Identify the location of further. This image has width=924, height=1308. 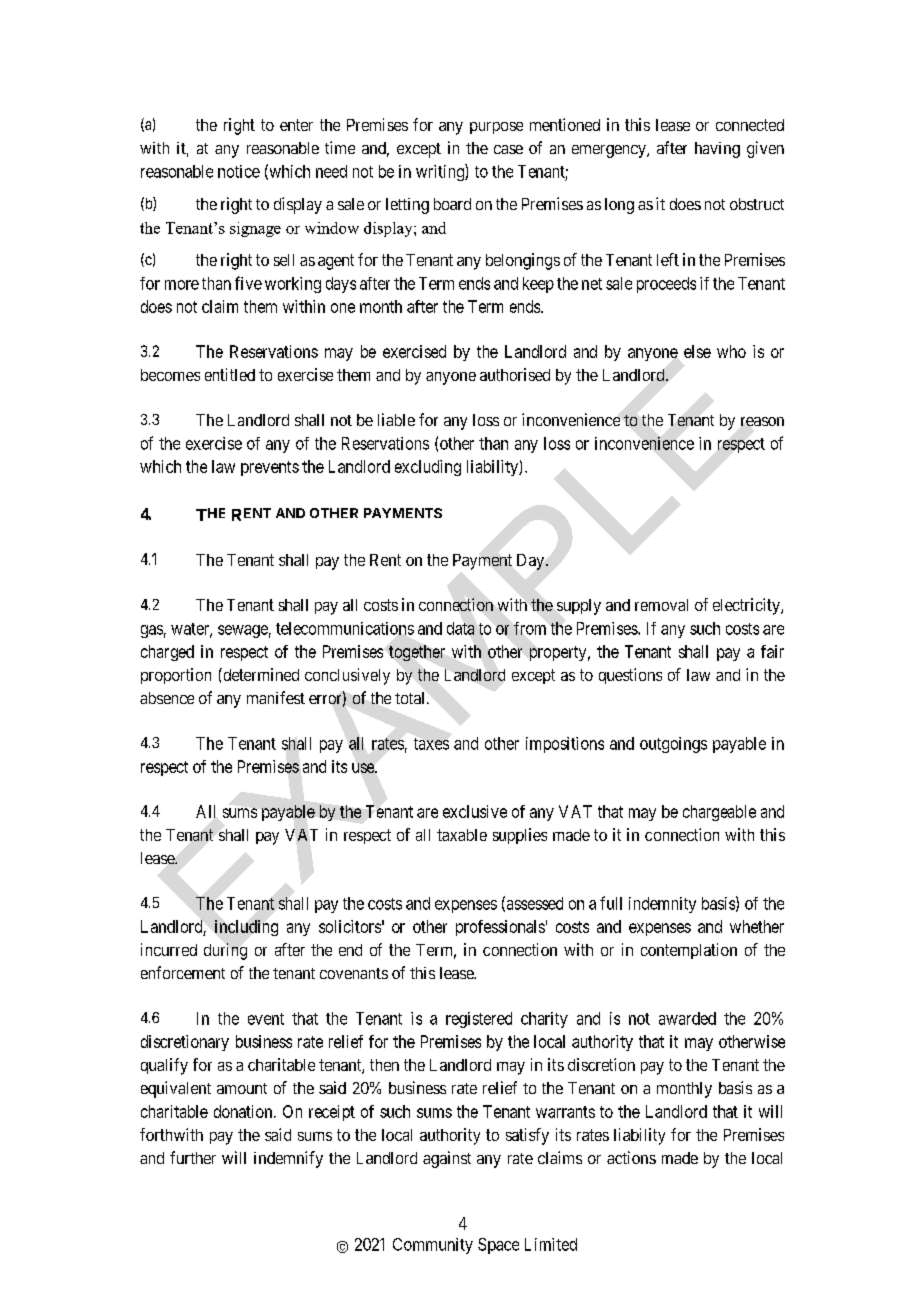
(193, 1157).
